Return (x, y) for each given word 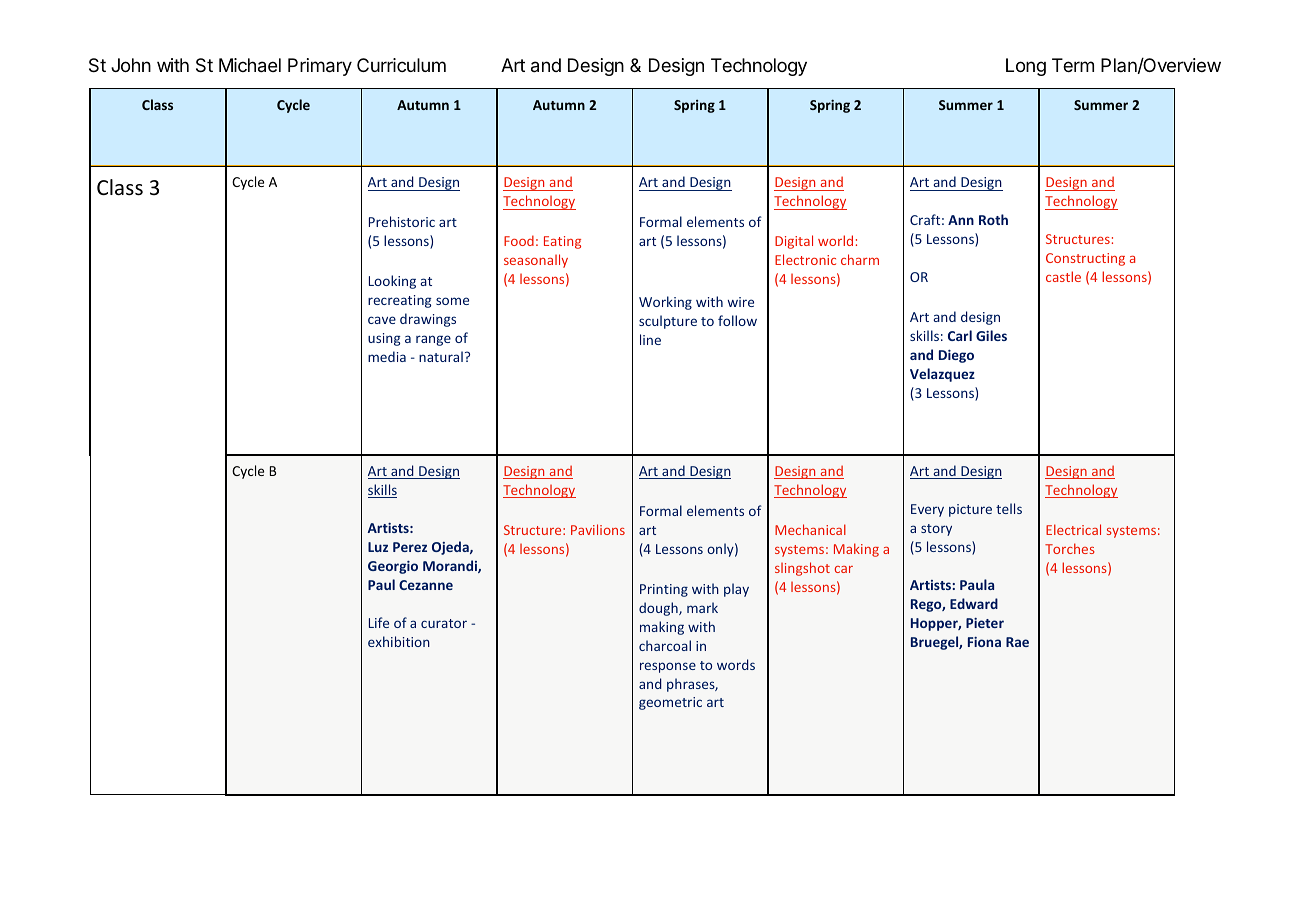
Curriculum (401, 65)
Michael (250, 65)
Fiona (984, 642)
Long (1026, 67)
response (668, 667)
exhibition (399, 641)
